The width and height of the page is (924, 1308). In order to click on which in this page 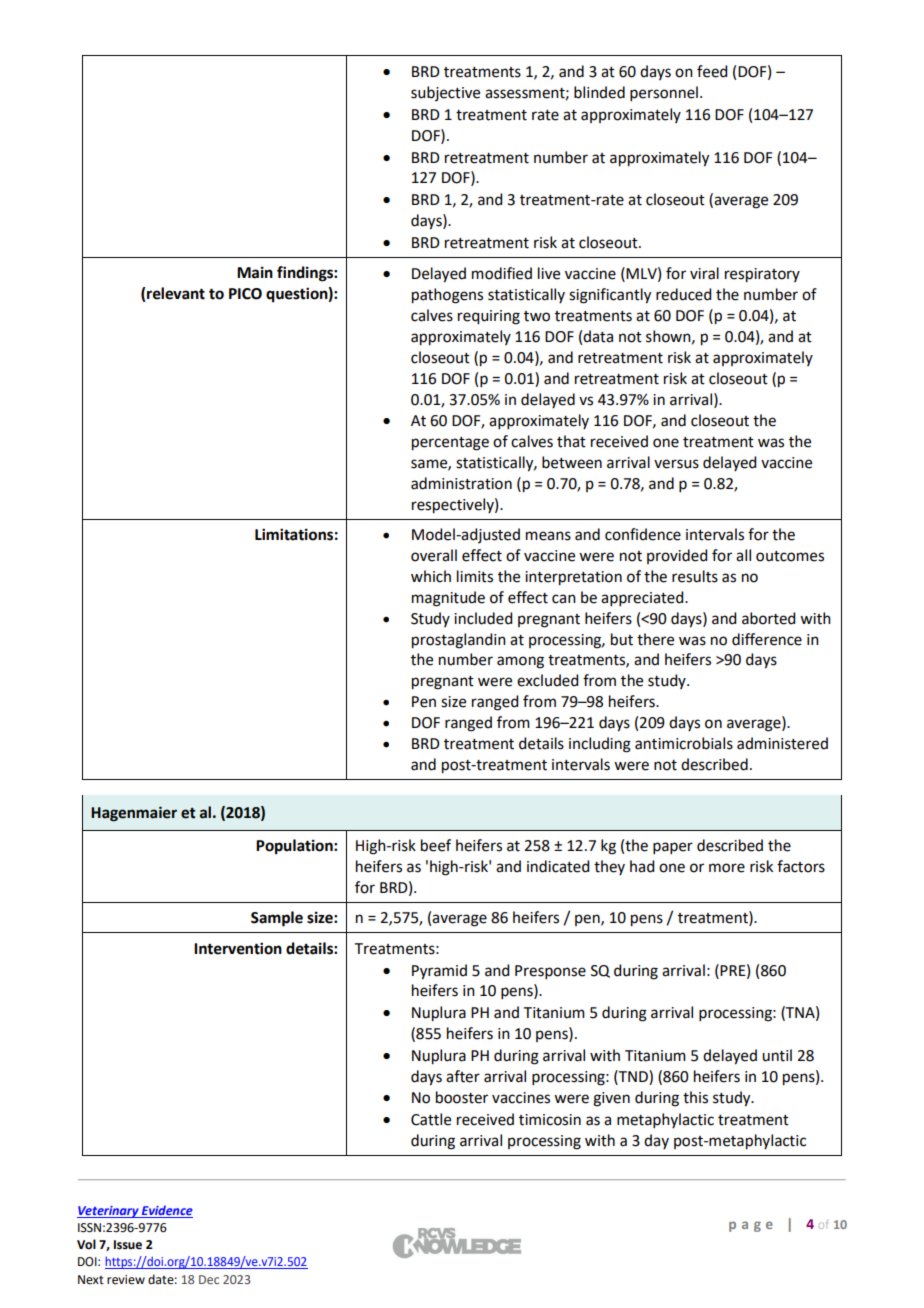, I will do `click(431, 576)`.
